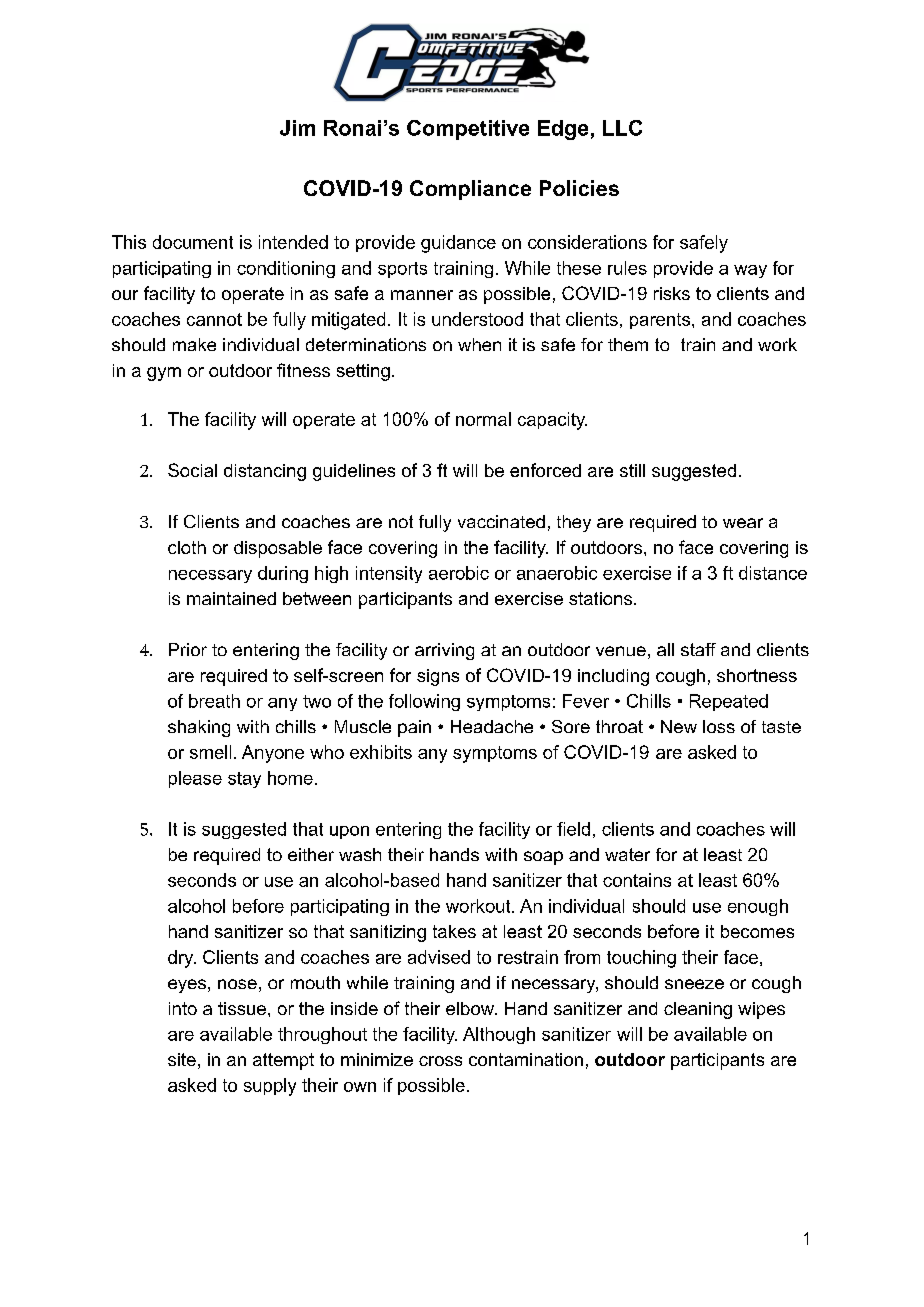  Describe the element at coordinates (719, 726) in the screenshot. I see `loss` at that location.
